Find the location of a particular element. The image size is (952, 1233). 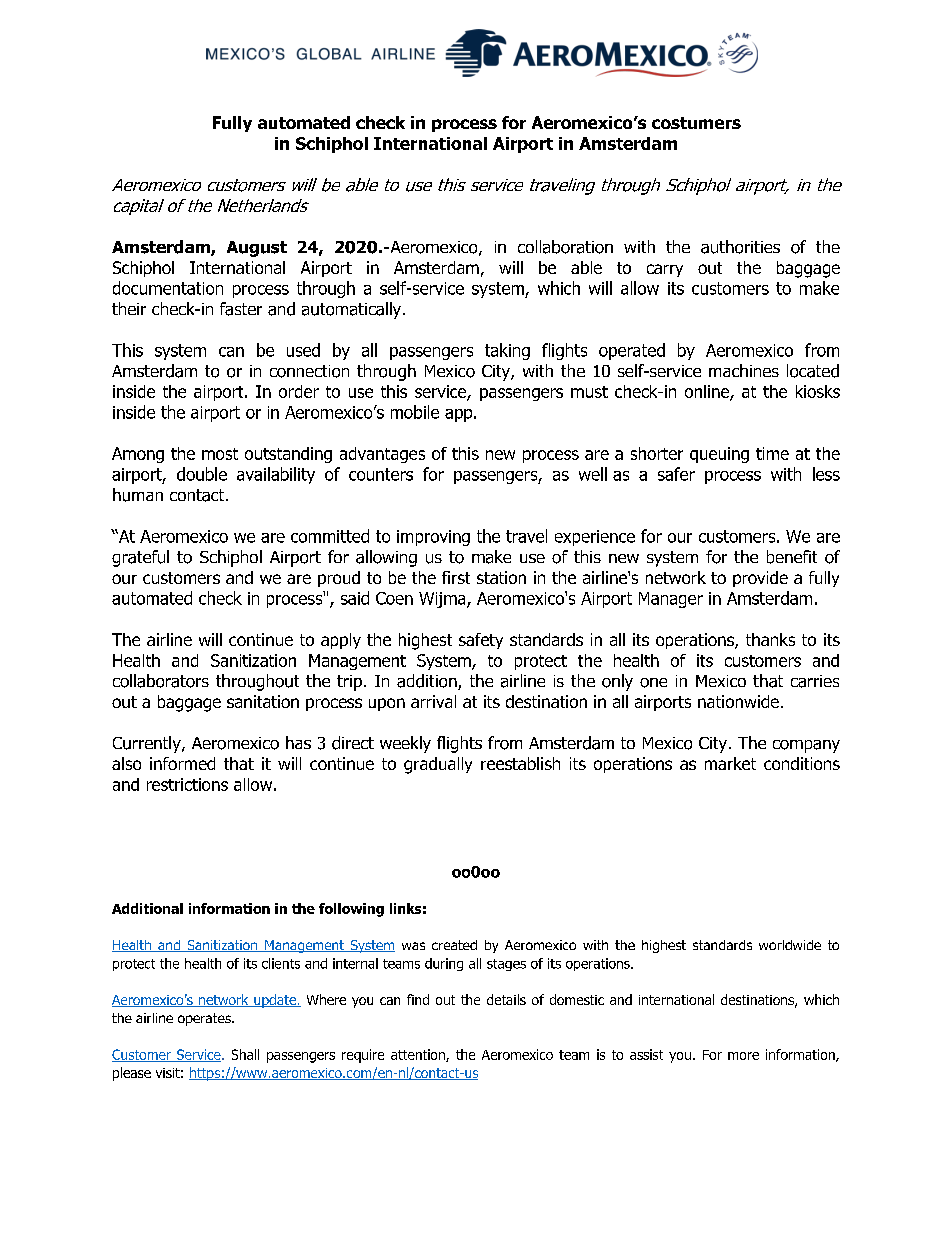

collaboration is located at coordinates (565, 247).
